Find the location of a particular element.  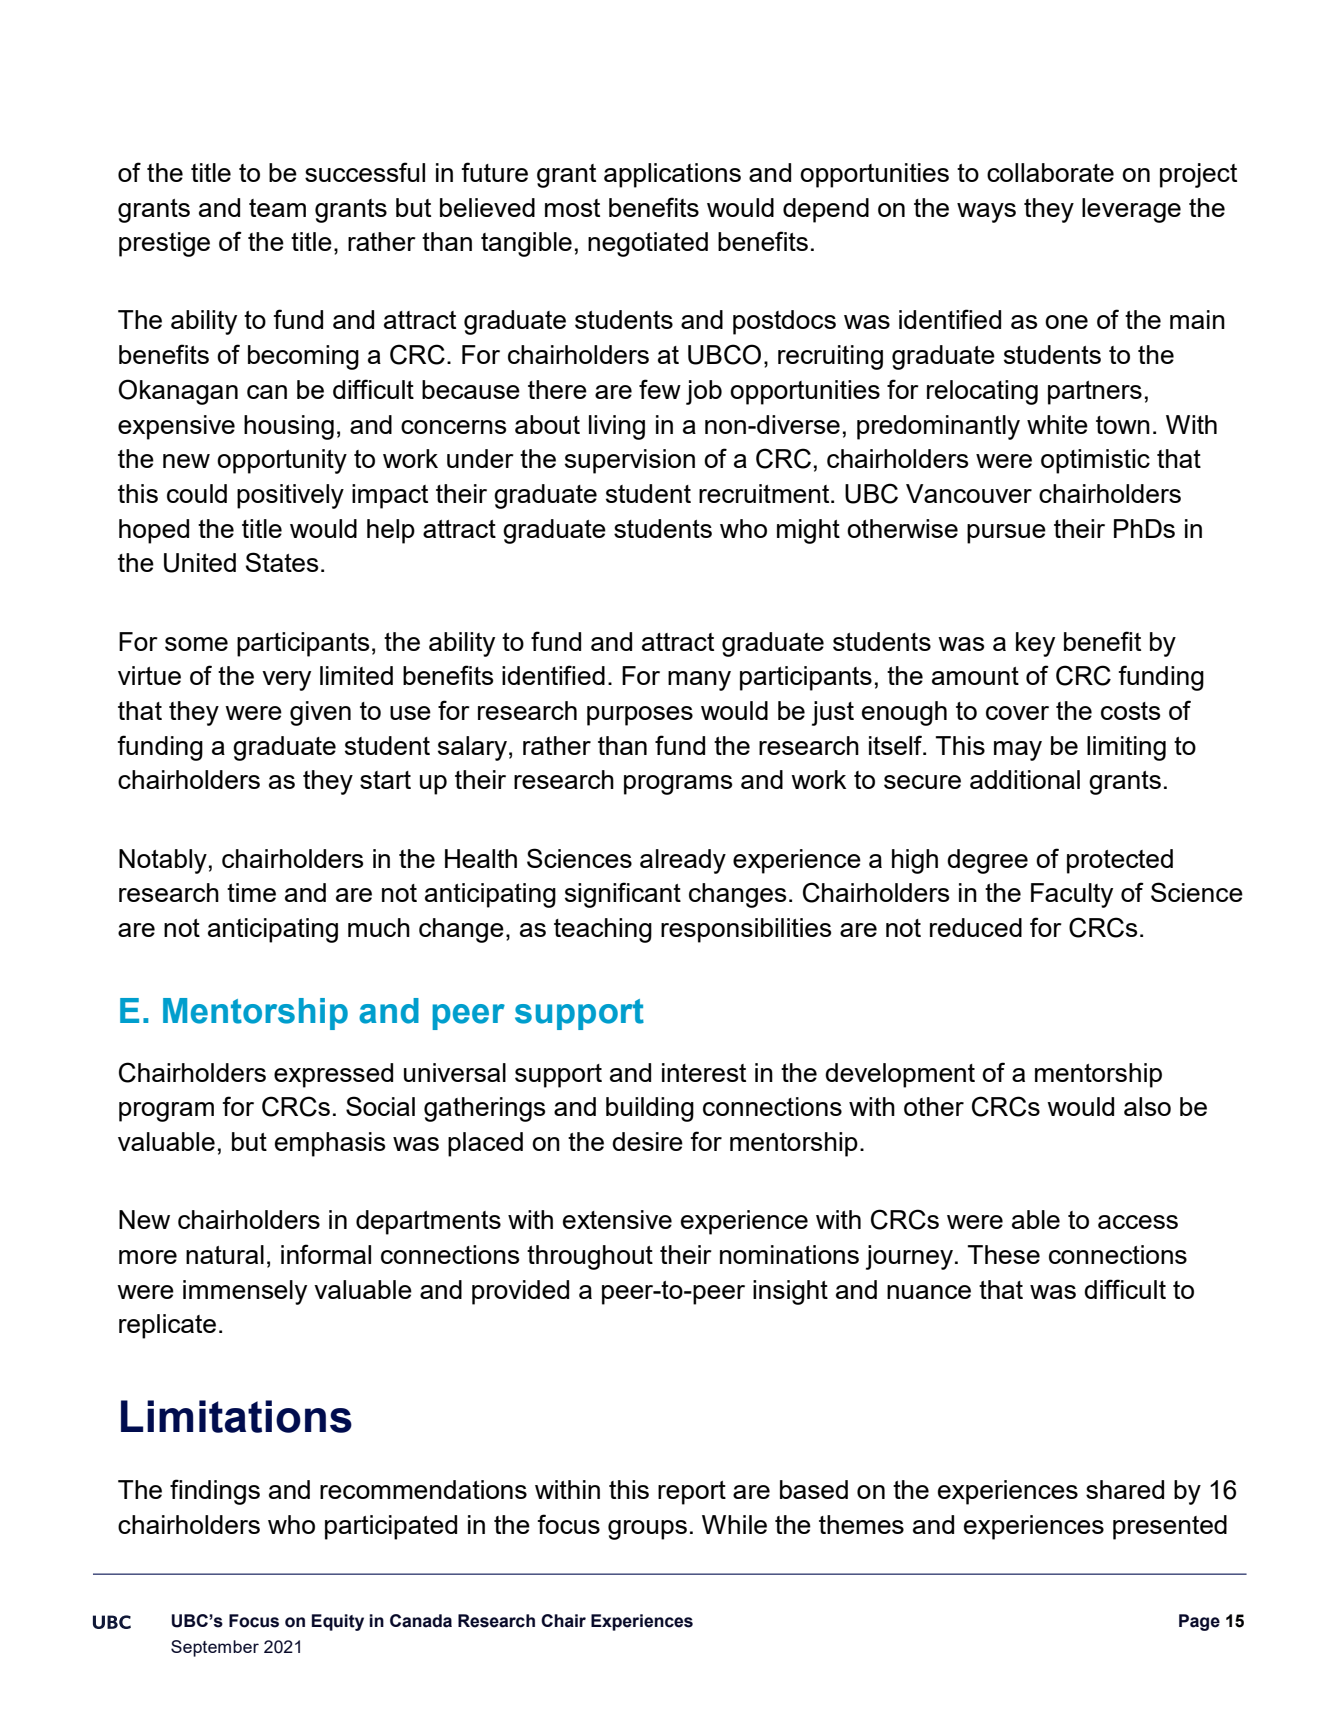

time is located at coordinates (251, 892).
